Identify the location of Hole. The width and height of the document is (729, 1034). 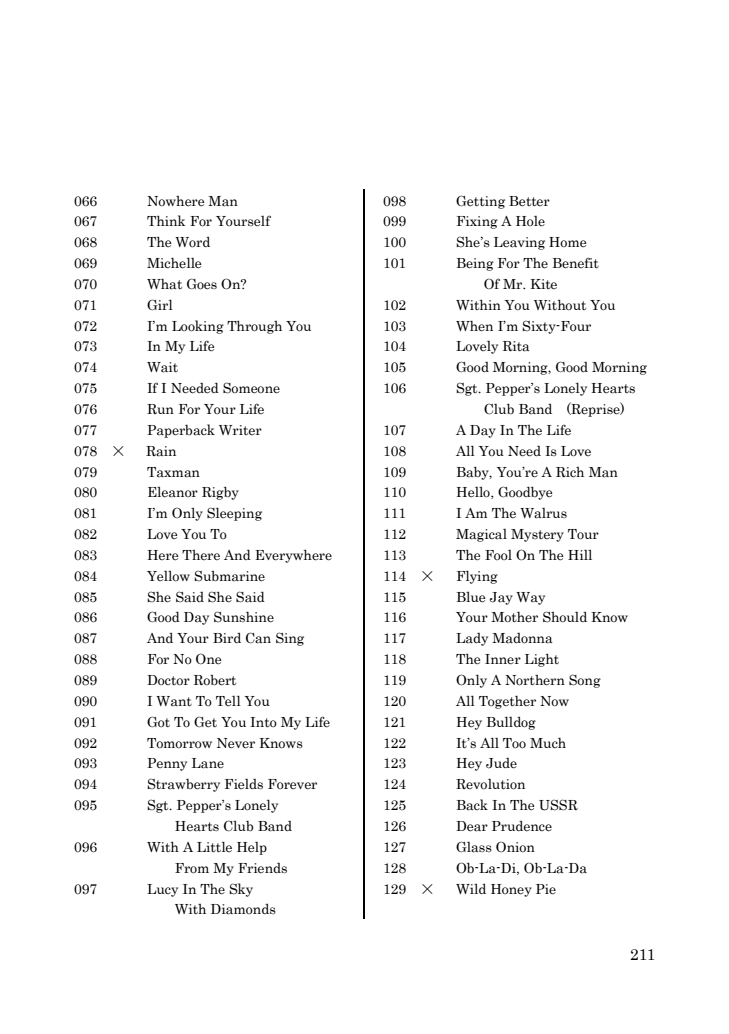
(530, 221).
